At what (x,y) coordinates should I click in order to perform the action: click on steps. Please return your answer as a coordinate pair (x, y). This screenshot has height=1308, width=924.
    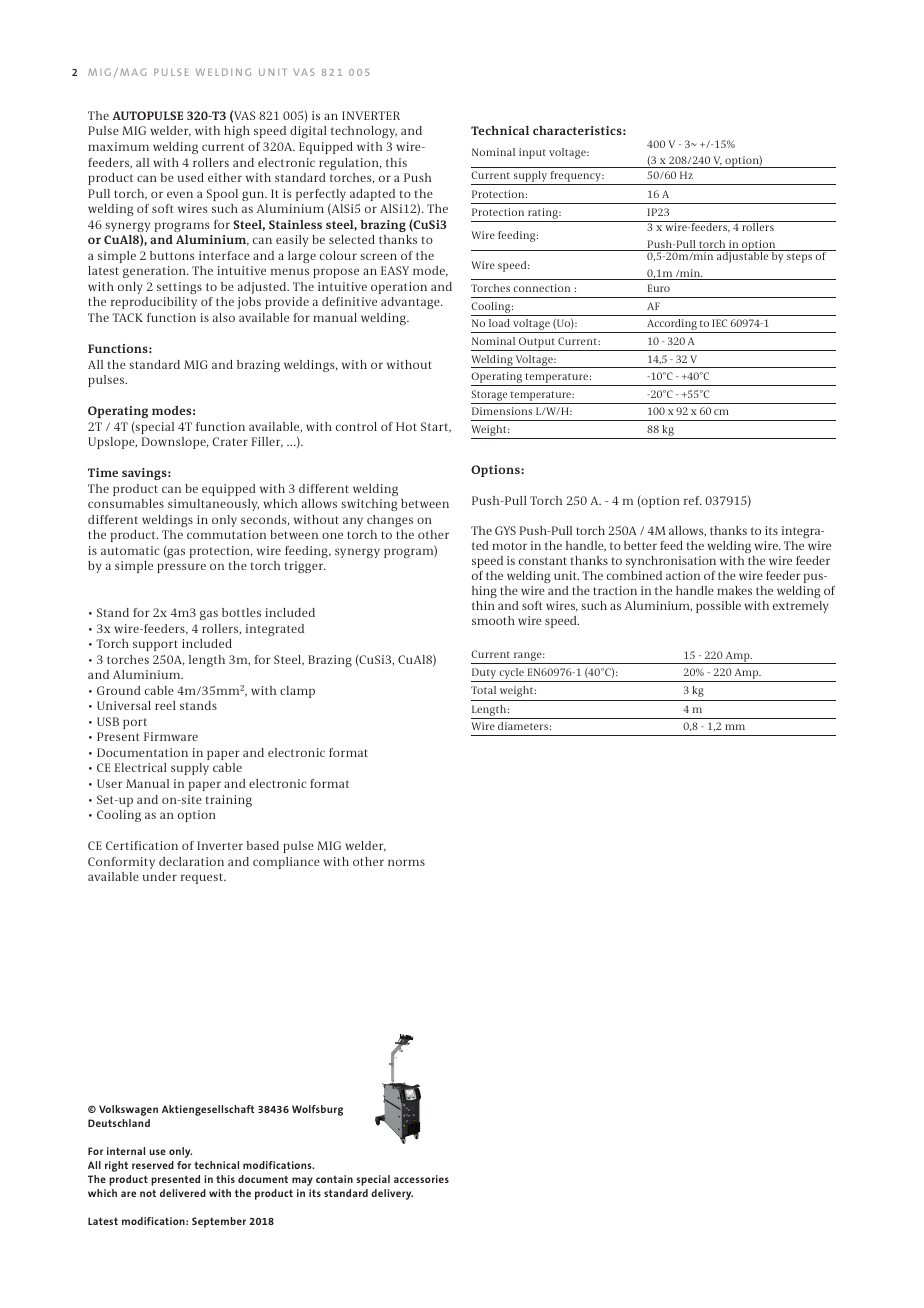
    Looking at the image, I should click on (799, 258).
